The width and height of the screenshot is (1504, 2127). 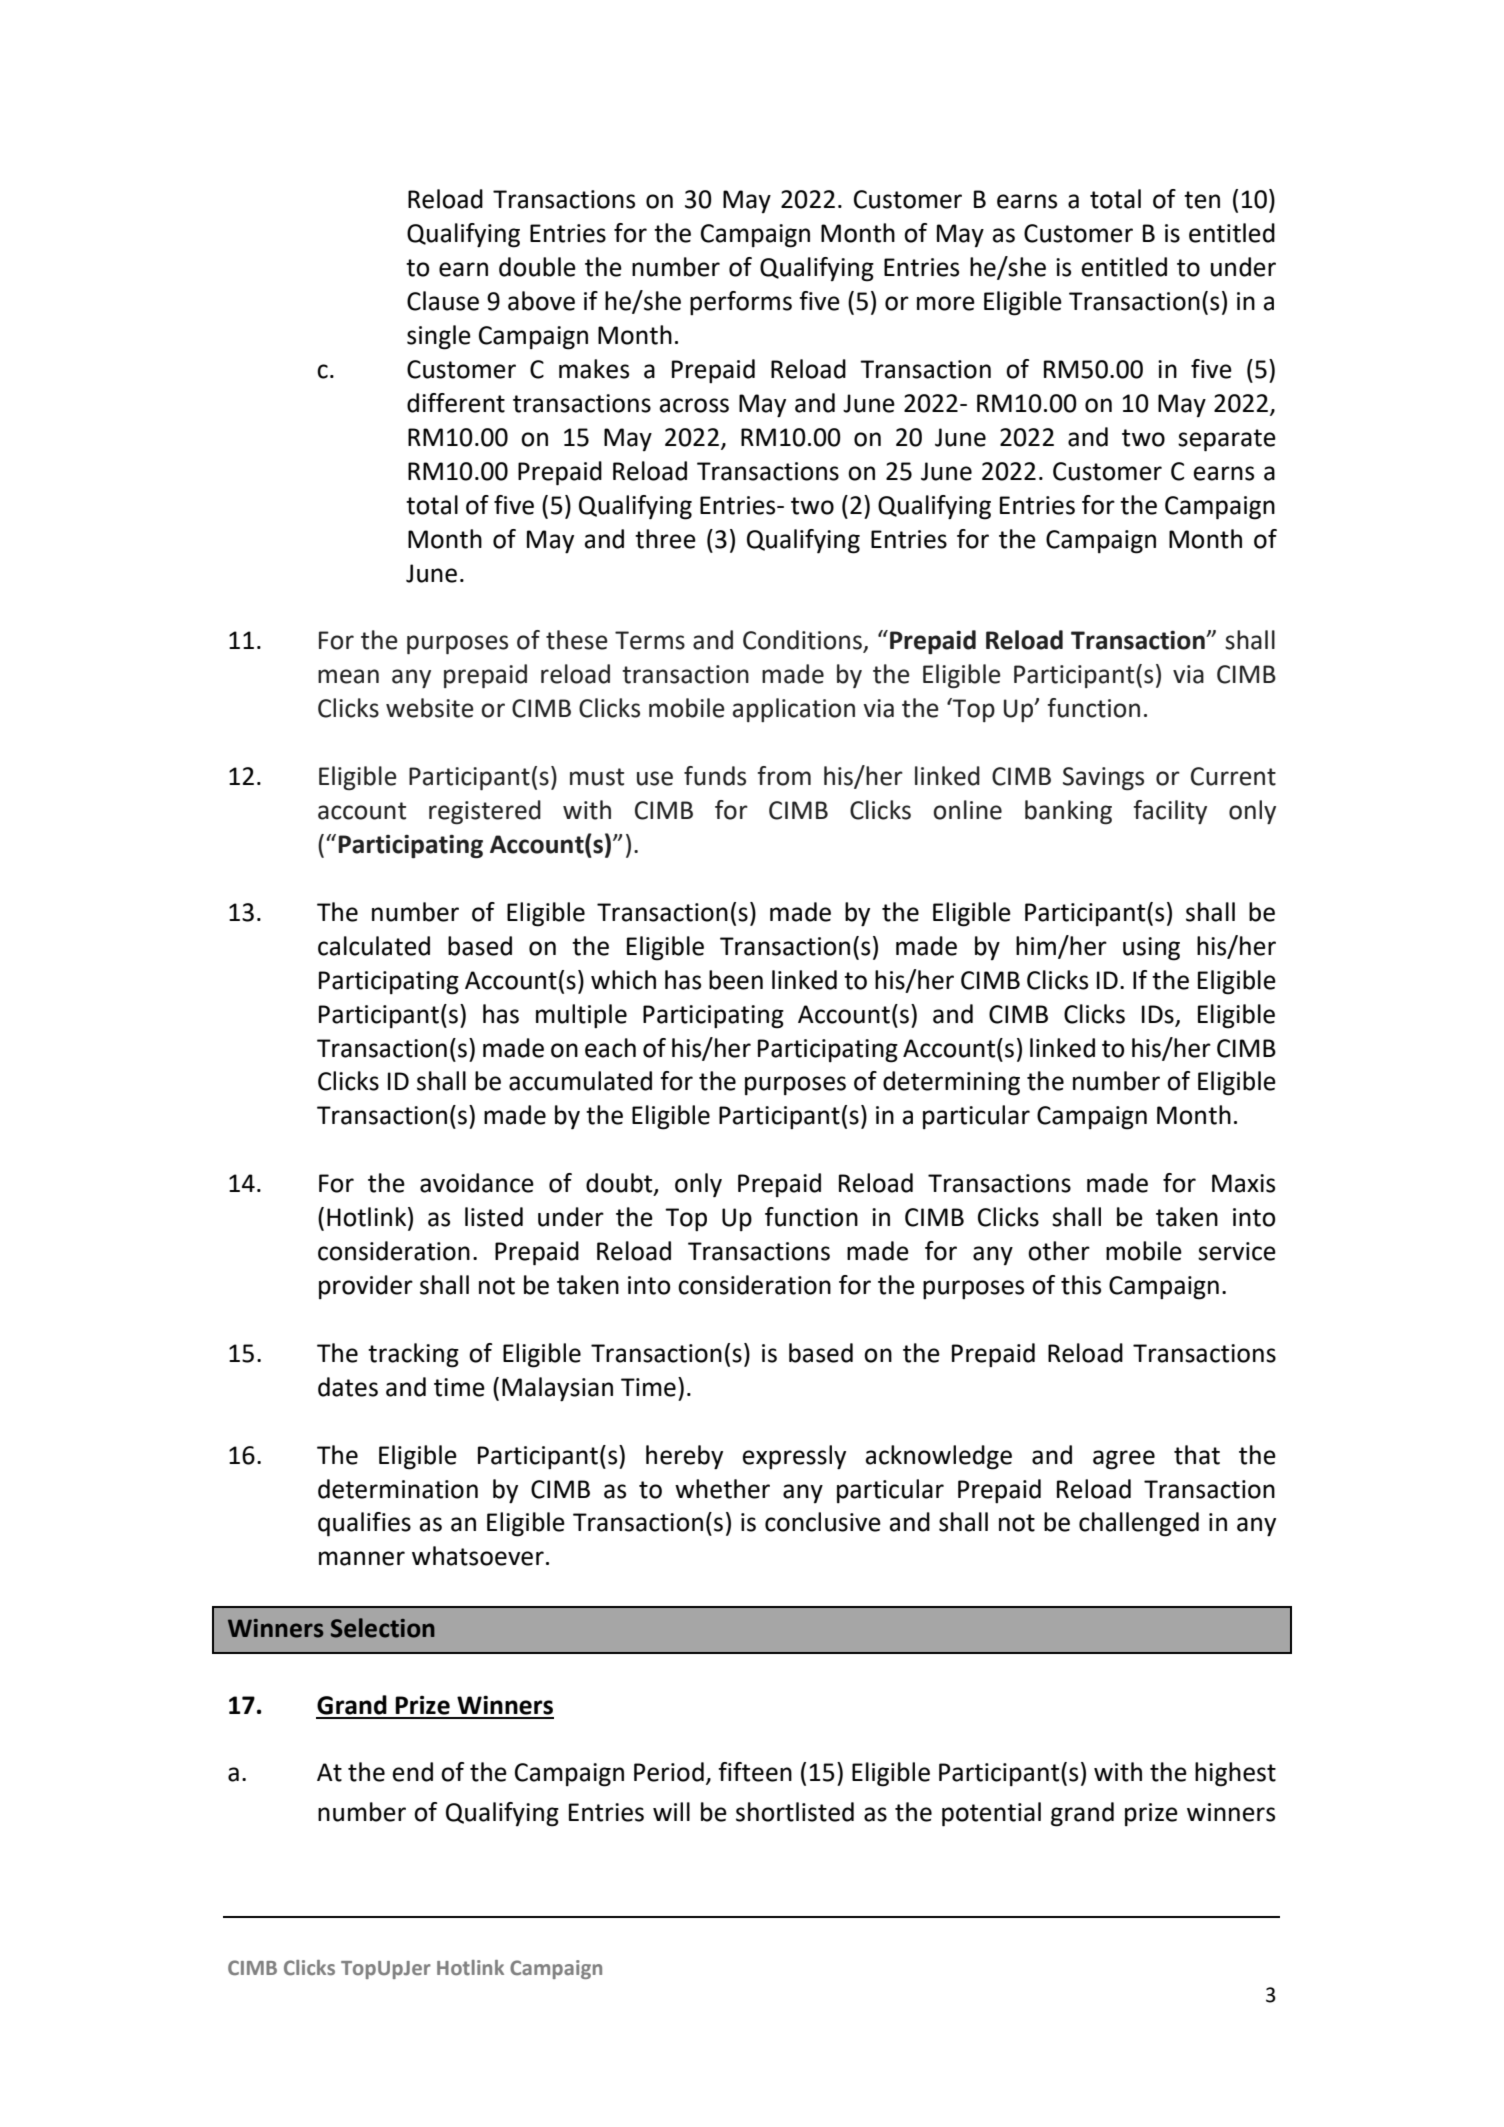 I want to click on Conditions, so click(x=803, y=641).
